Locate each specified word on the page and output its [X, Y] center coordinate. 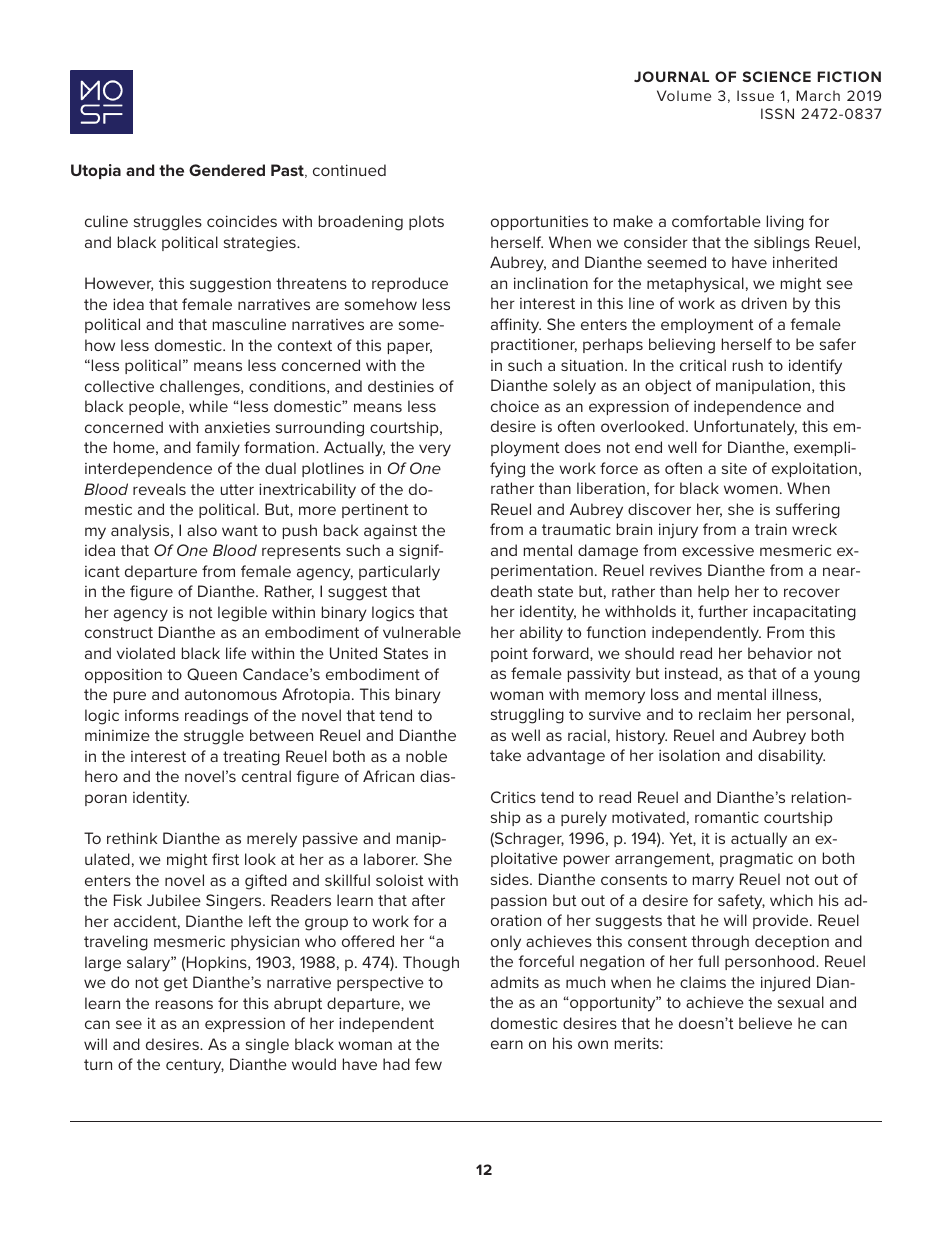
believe [765, 1023]
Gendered [227, 170]
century [195, 1066]
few [428, 1064]
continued [349, 170]
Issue [755, 95]
